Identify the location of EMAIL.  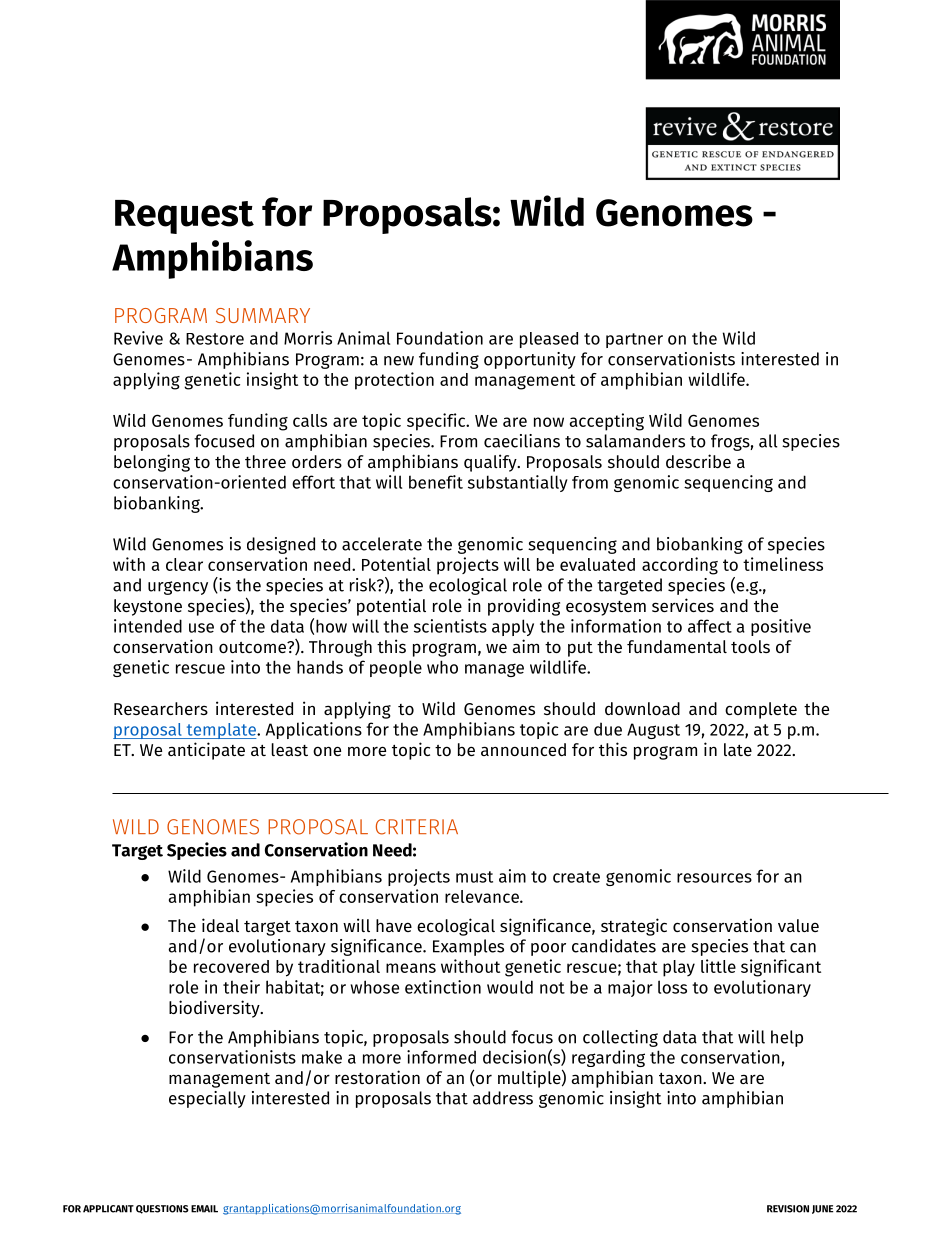
(204, 1209).
